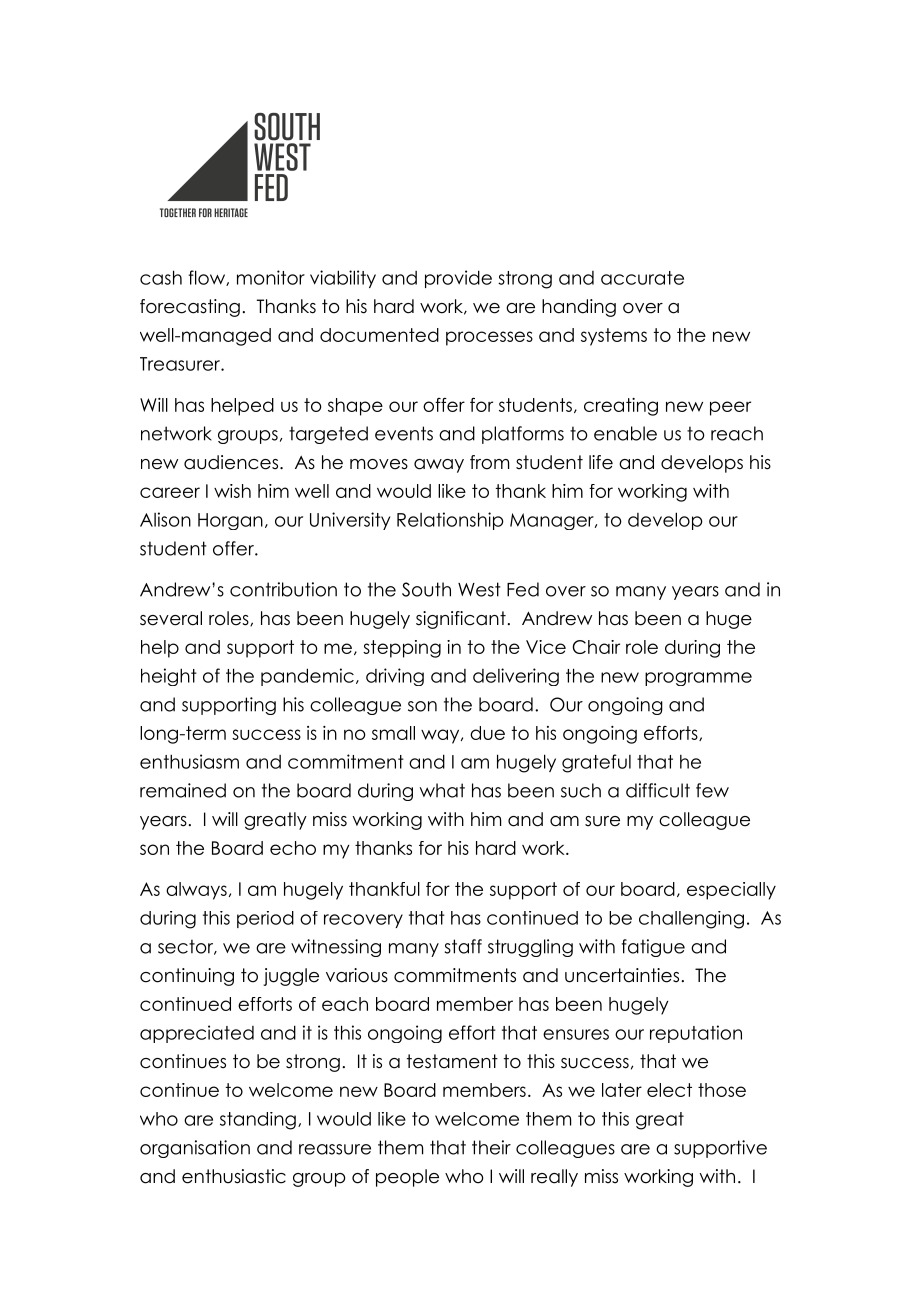 The image size is (924, 1307). What do you see at coordinates (463, 946) in the screenshot?
I see `staff` at bounding box center [463, 946].
